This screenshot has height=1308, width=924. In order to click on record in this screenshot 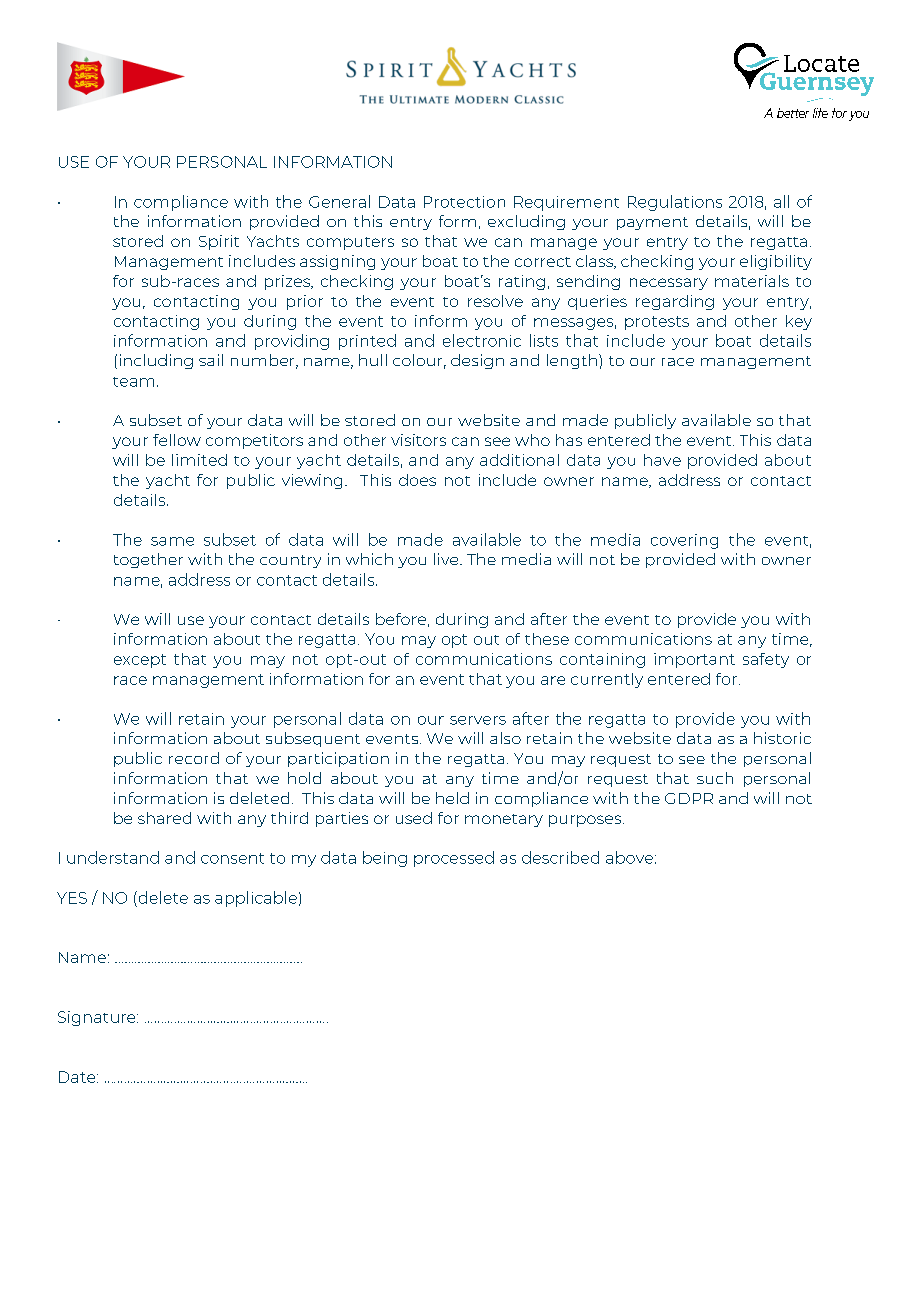, I will do `click(194, 758)`.
